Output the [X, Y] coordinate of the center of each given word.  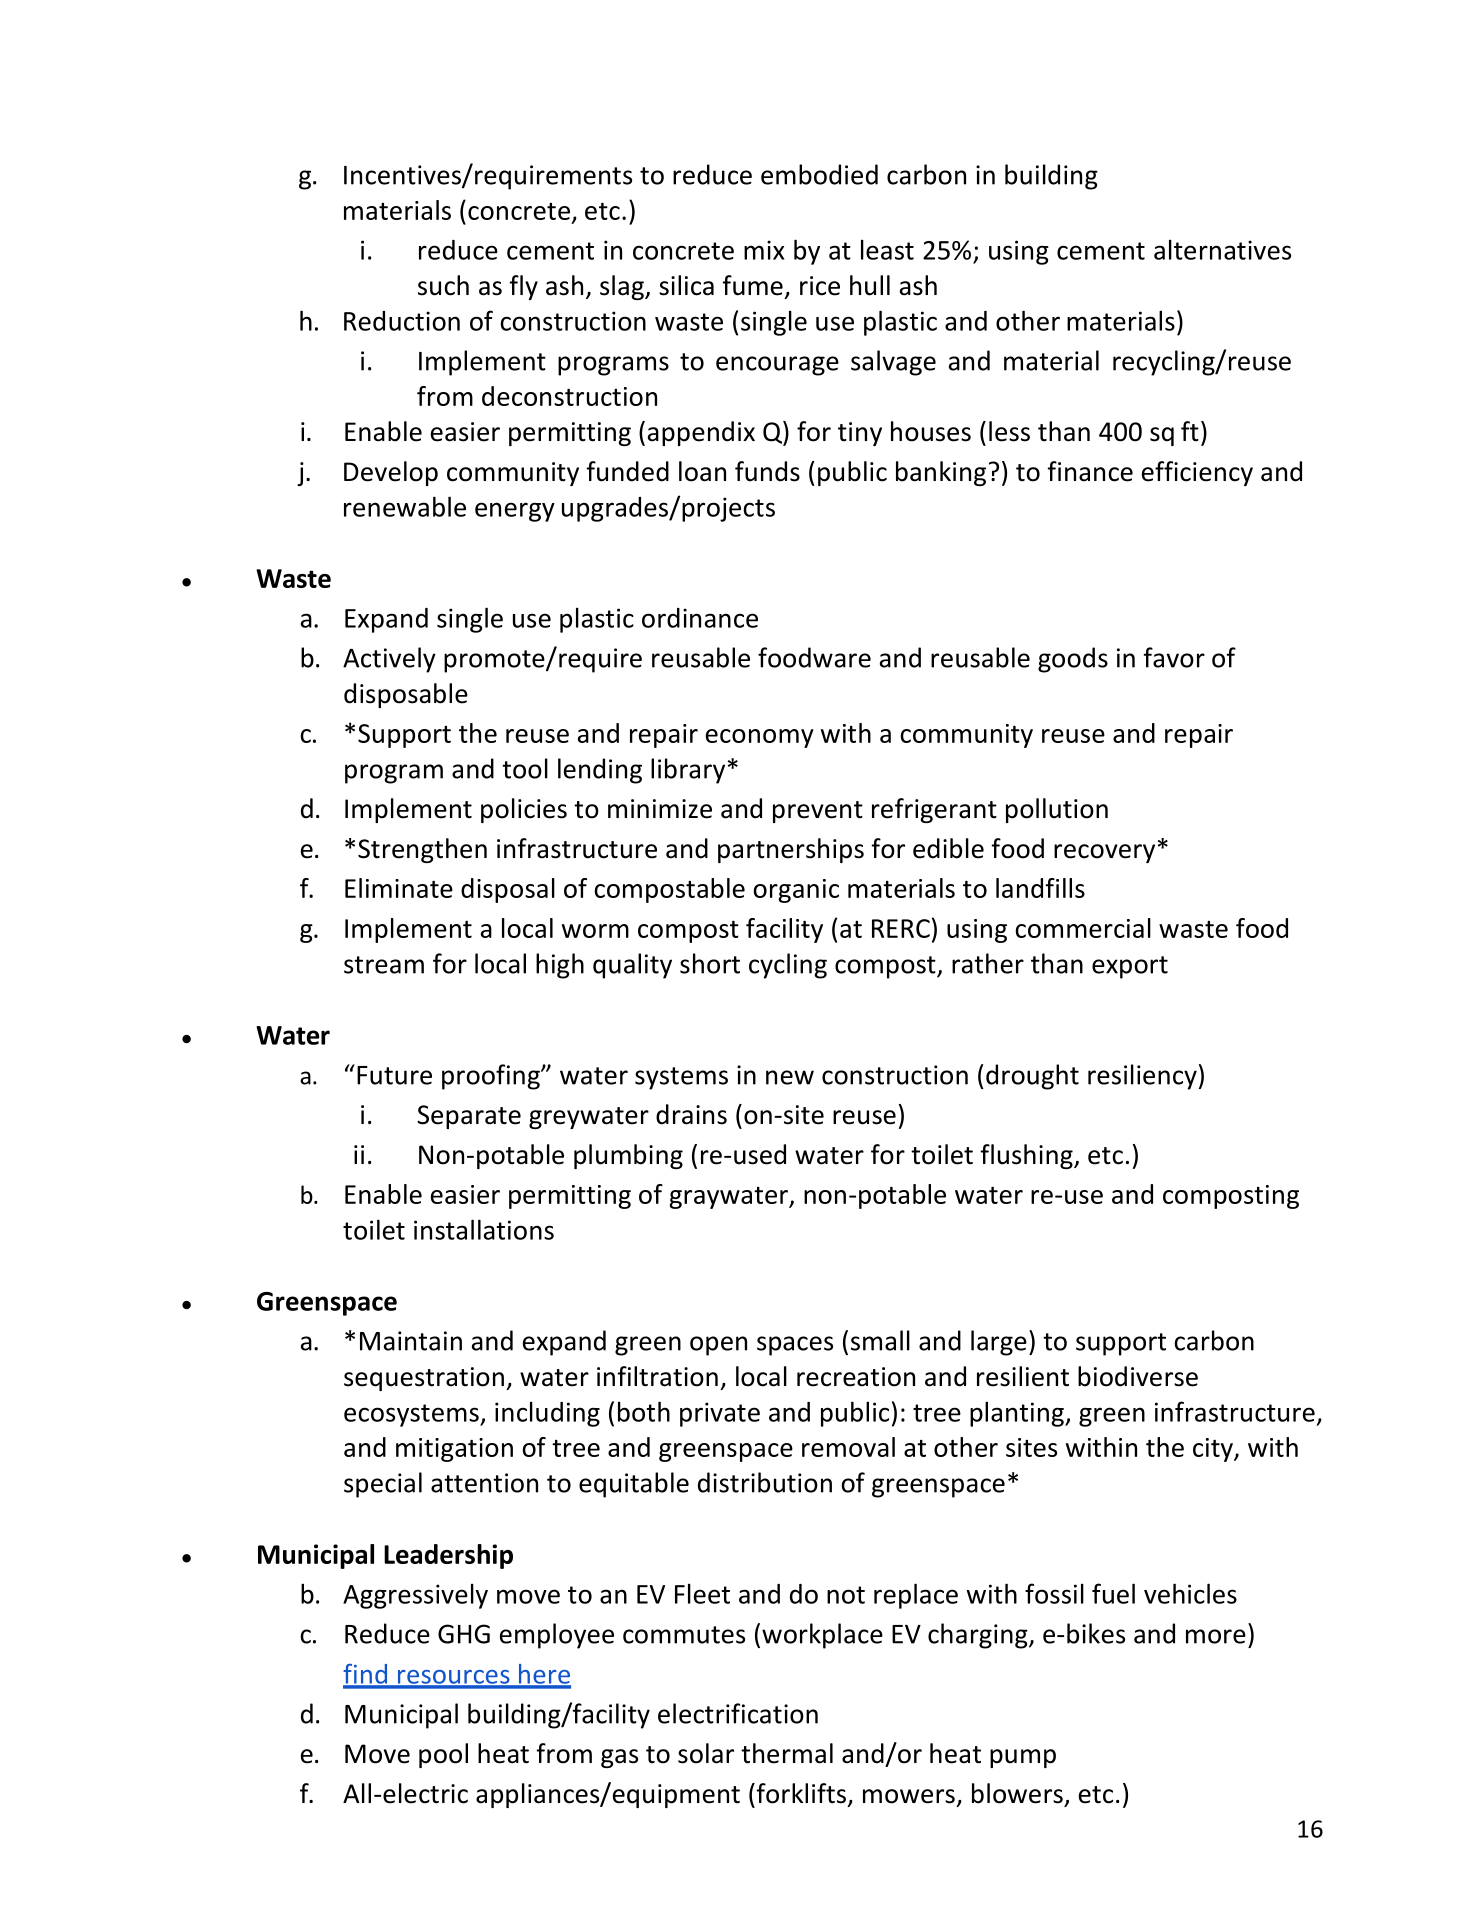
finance [1090, 471]
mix [764, 250]
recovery [1104, 853]
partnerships [791, 850]
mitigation [454, 1450]
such [443, 285]
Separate [469, 1117]
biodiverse [1138, 1376]
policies [524, 810]
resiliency [1142, 1077]
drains [691, 1114]
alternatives [1222, 249]
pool [443, 1755]
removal [848, 1447]
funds [767, 471]
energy [515, 512]
